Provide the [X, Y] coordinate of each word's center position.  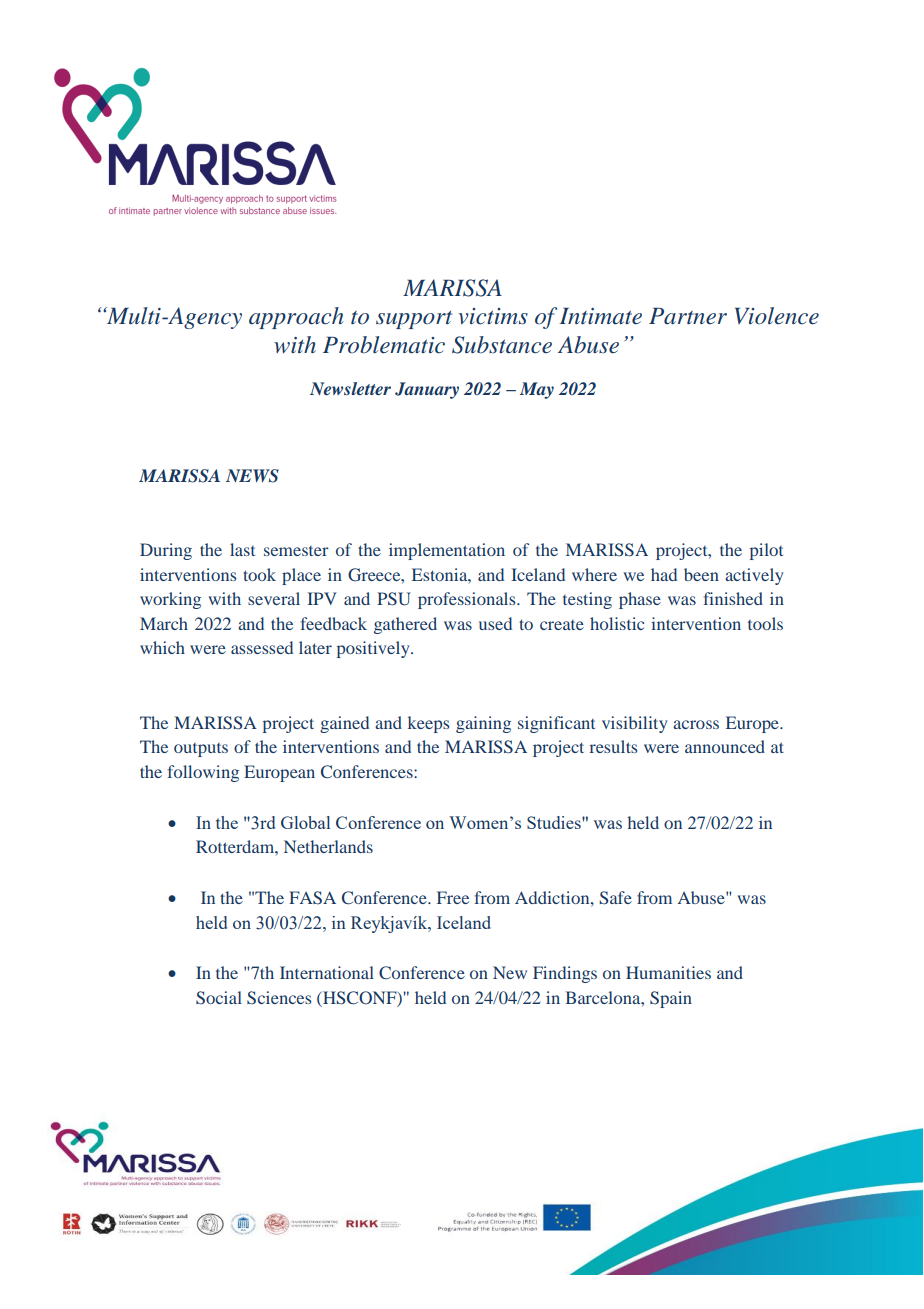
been [701, 574]
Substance [502, 345]
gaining [483, 724]
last [242, 549]
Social [219, 998]
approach [296, 318]
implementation [447, 551]
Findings [565, 974]
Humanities [668, 972]
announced [725, 746]
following [203, 773]
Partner [688, 316]
